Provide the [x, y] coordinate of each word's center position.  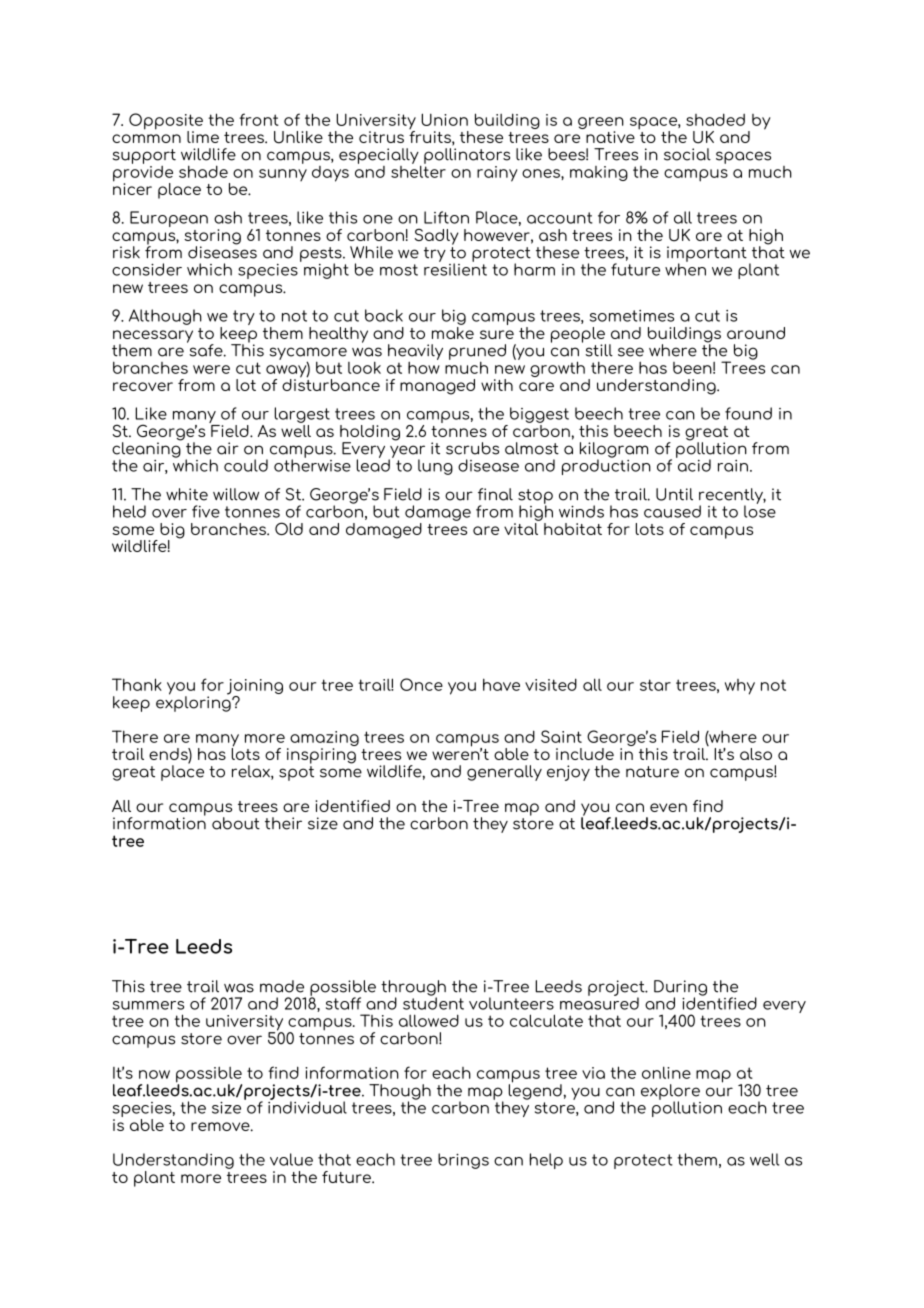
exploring [194, 703]
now [154, 1074]
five [206, 511]
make [453, 331]
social [687, 154]
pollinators [467, 156]
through [413, 989]
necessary [153, 337]
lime [203, 137]
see [631, 352]
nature [652, 772]
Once [421, 684]
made [282, 986]
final [495, 494]
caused [672, 511]
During [680, 989]
